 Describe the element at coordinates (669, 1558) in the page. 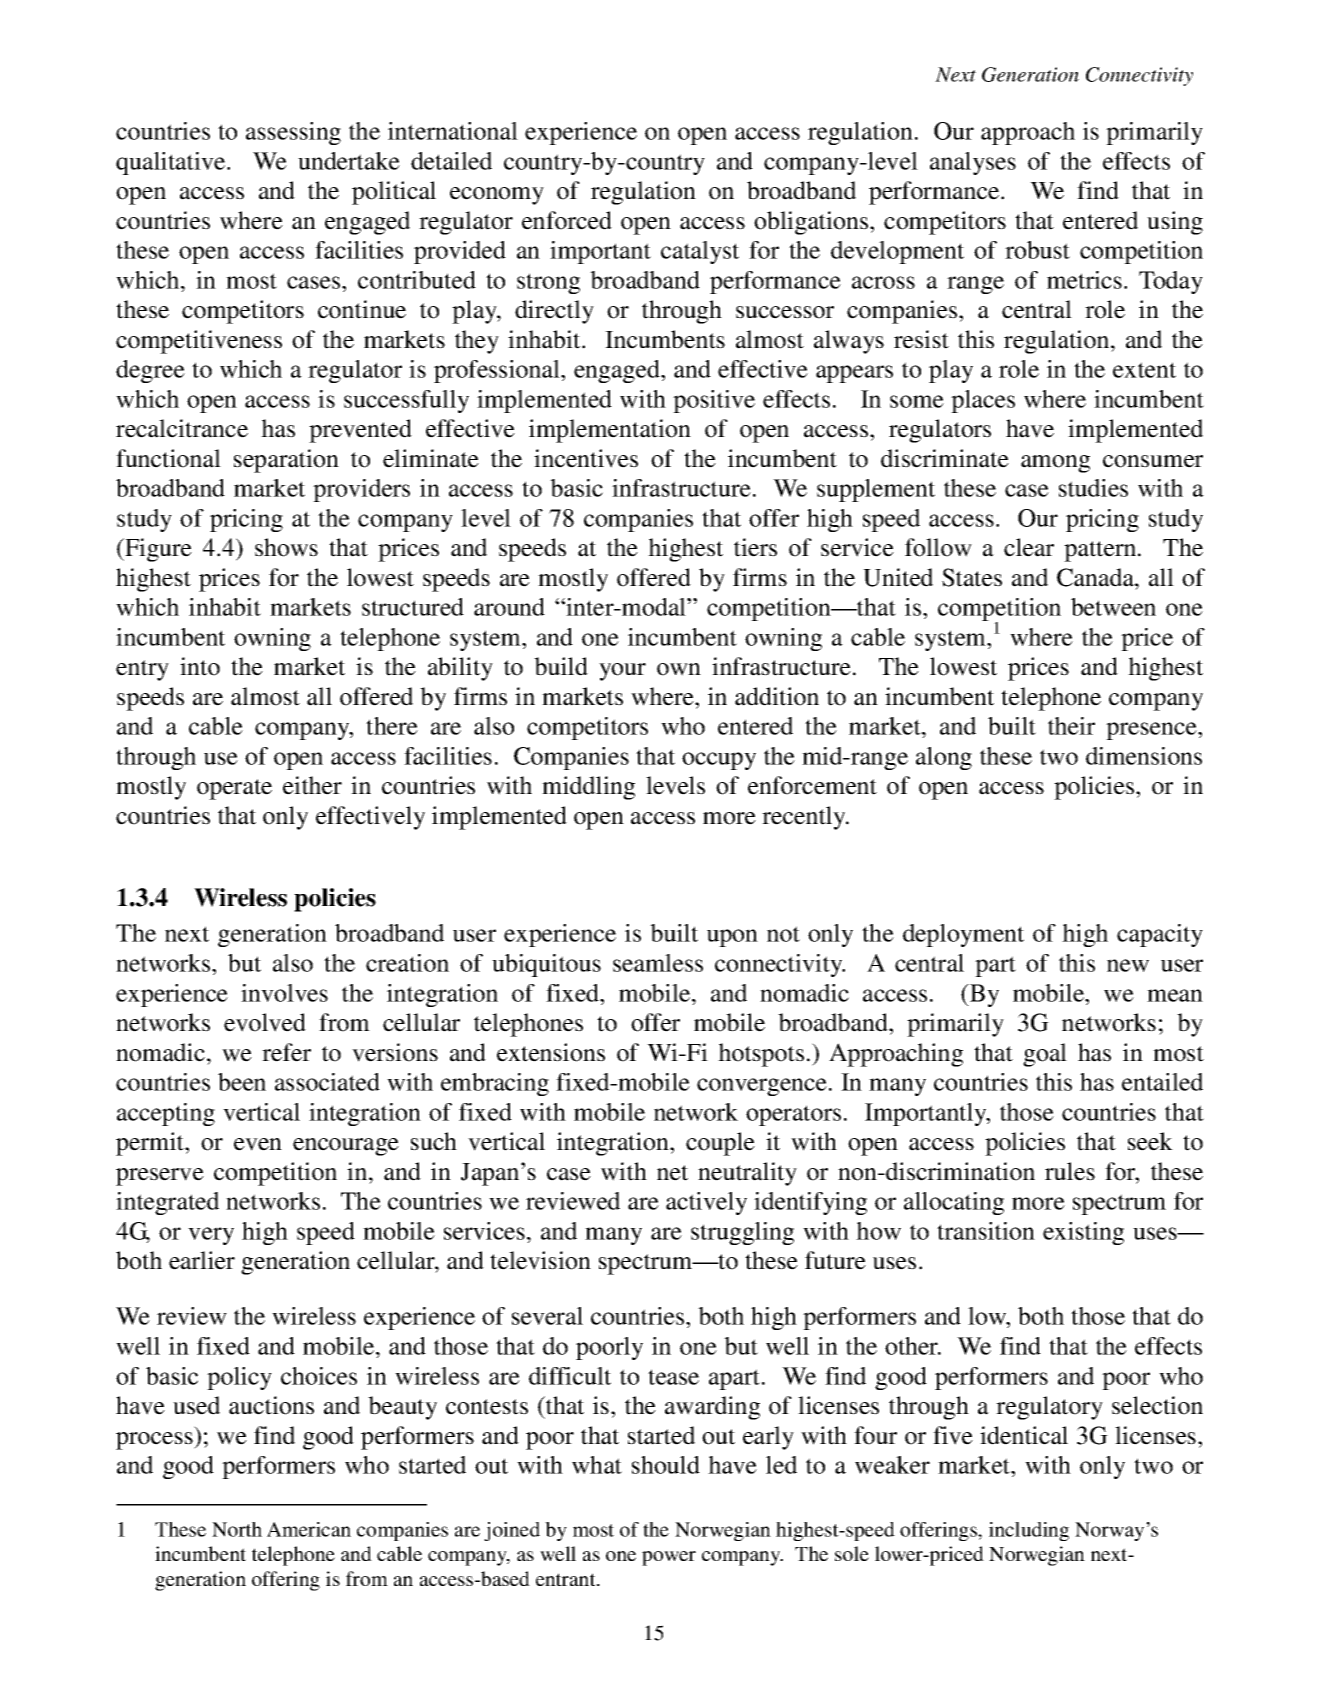

I see `power` at that location.
